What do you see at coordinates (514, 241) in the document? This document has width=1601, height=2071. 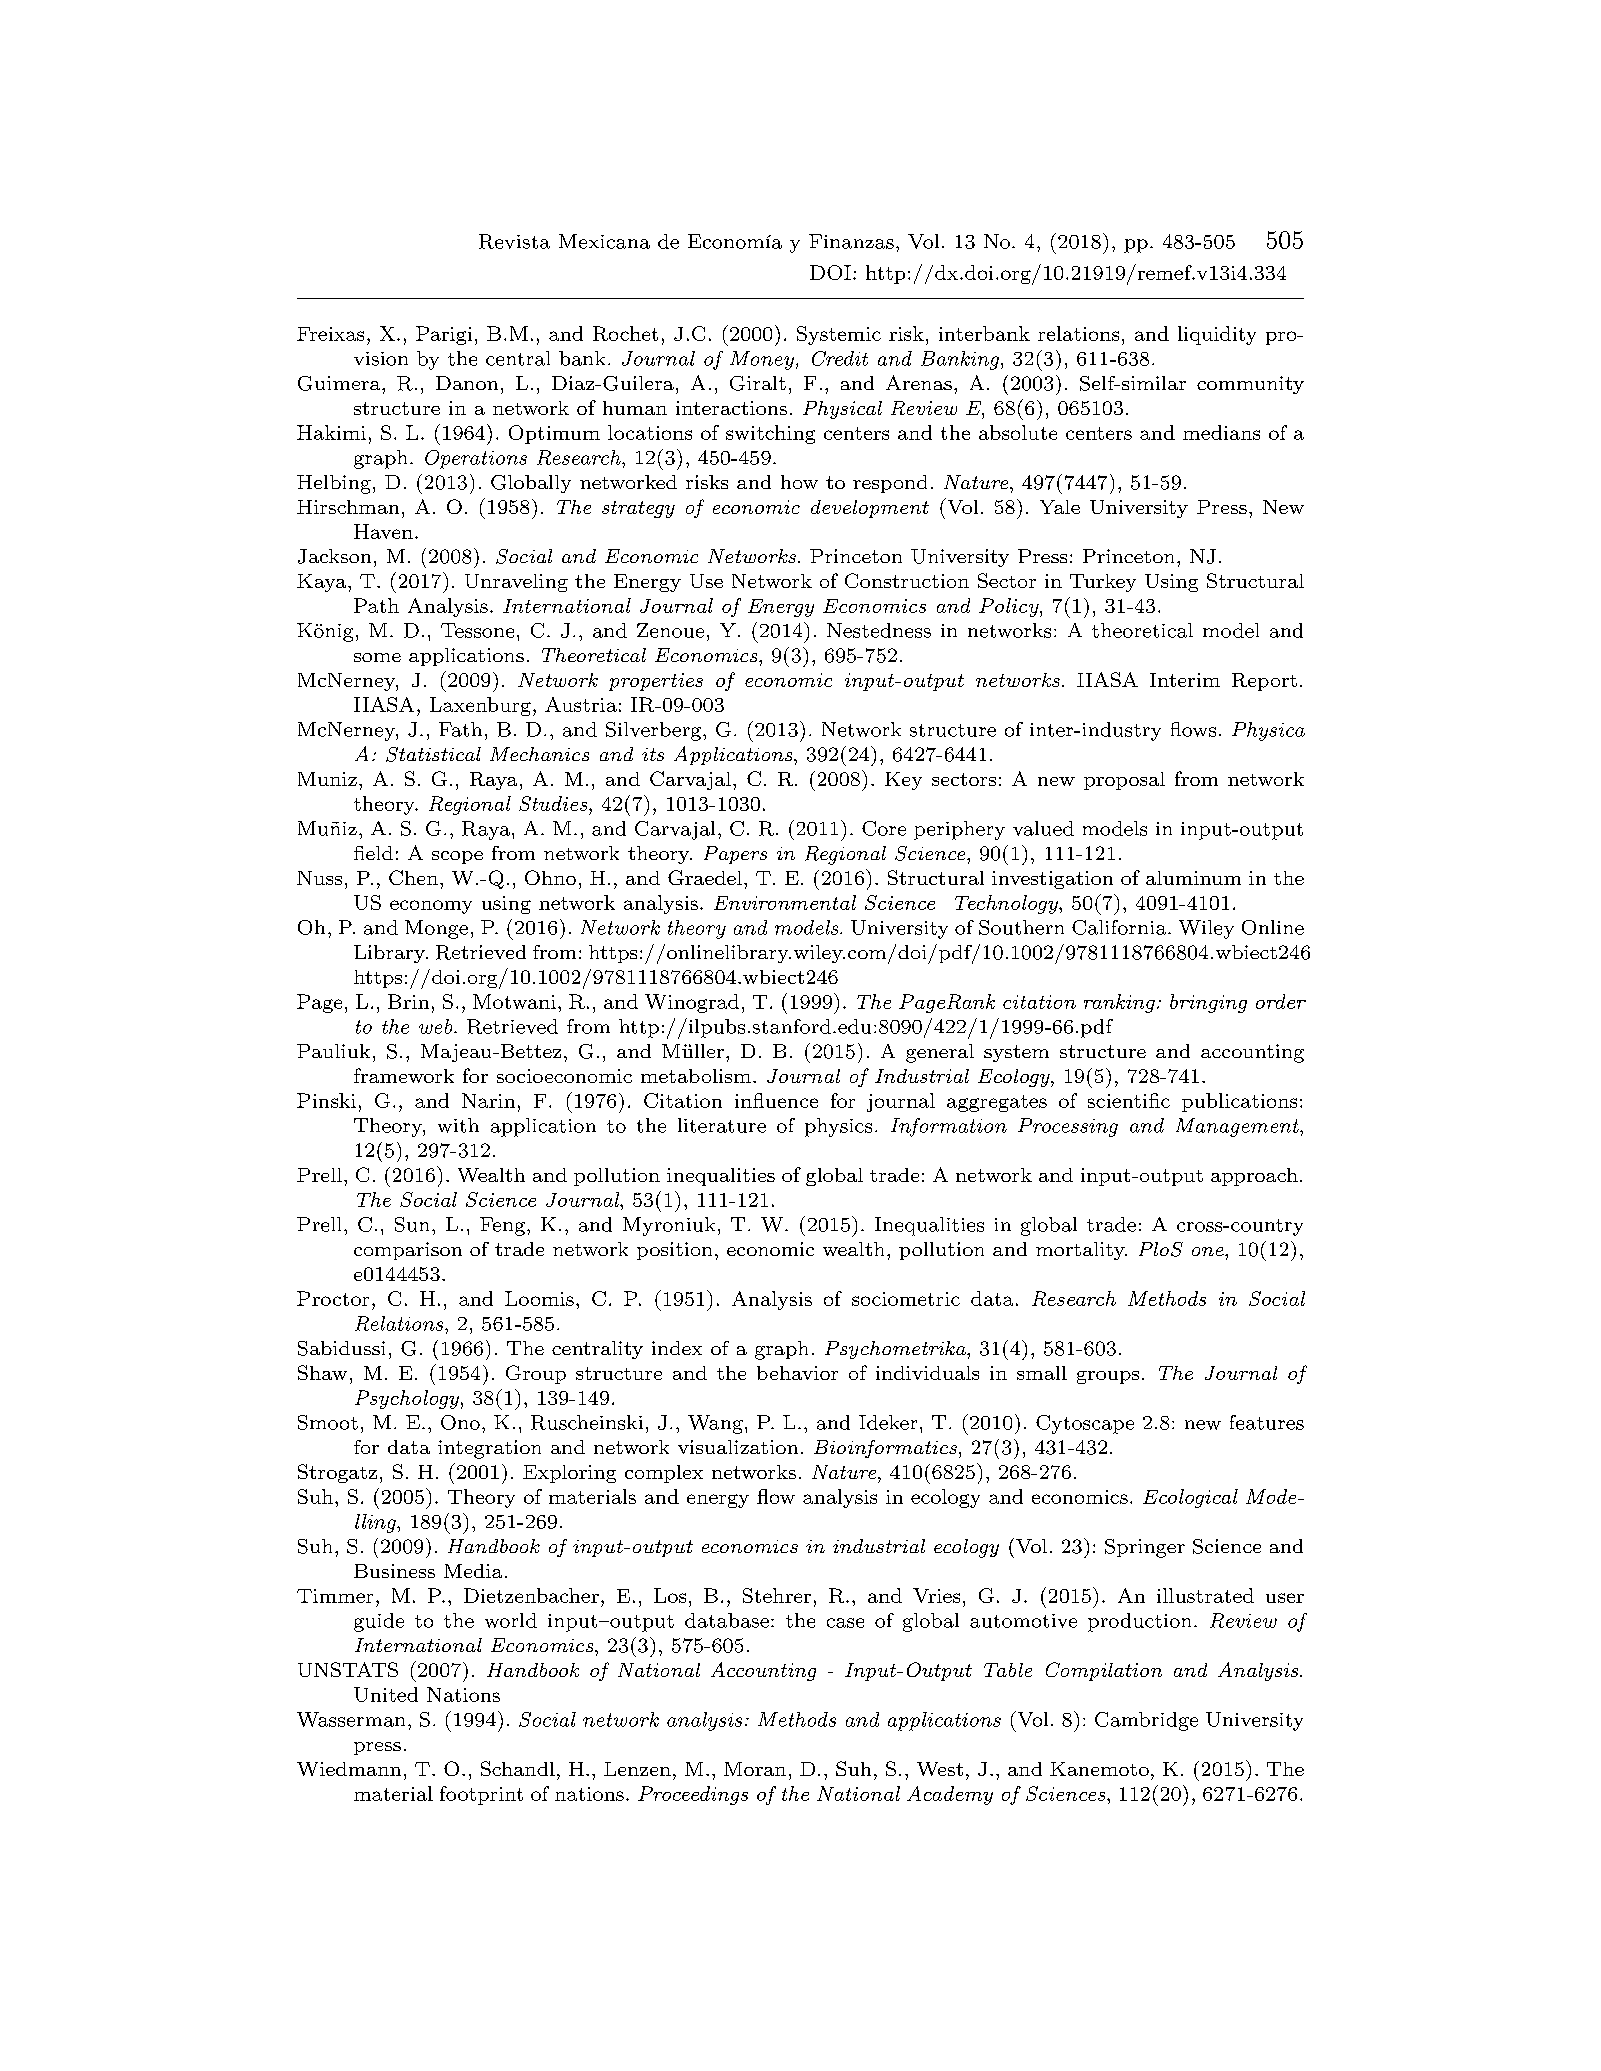 I see `Revista` at bounding box center [514, 241].
